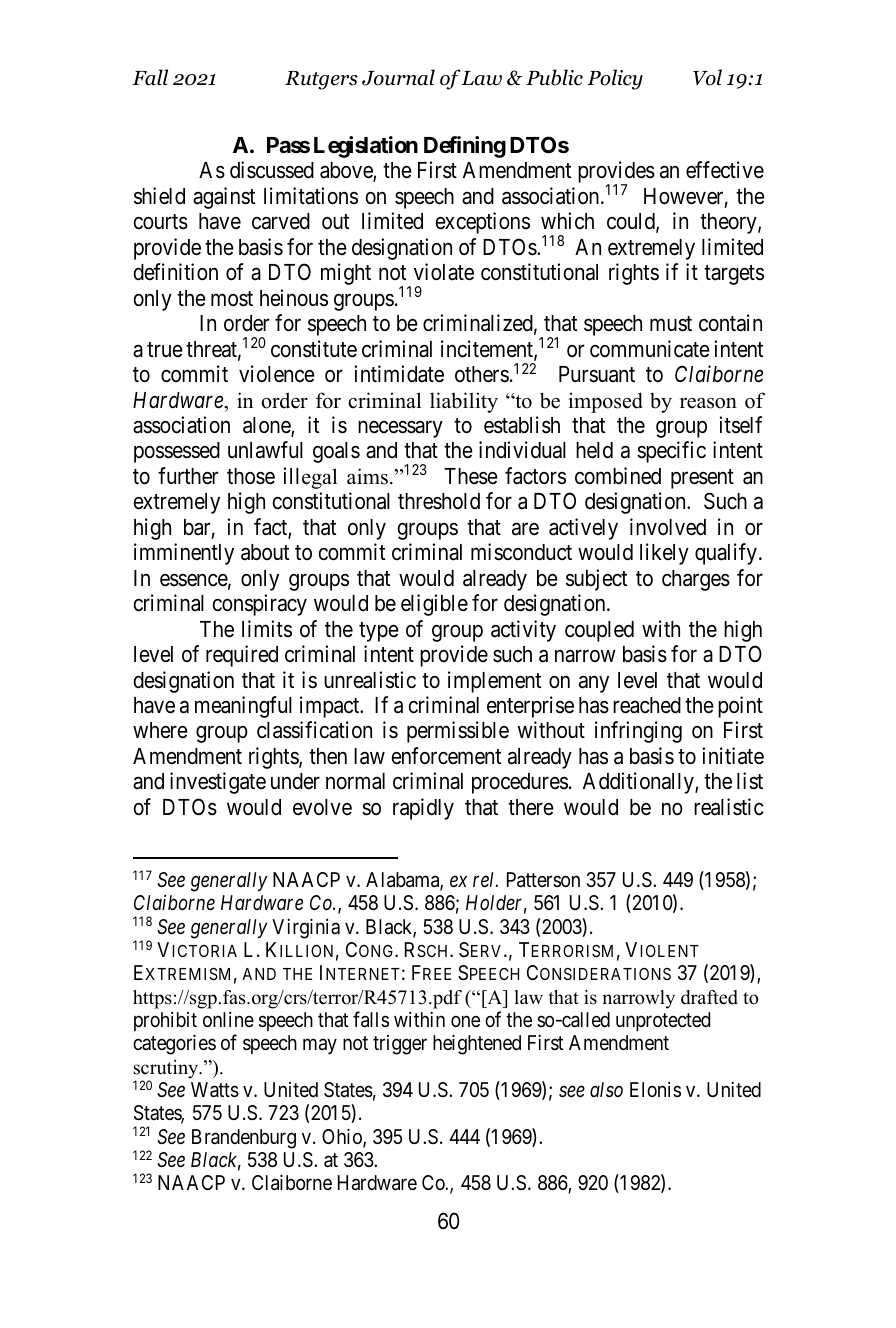  Describe the element at coordinates (398, 77) in the screenshot. I see `Journal` at that location.
